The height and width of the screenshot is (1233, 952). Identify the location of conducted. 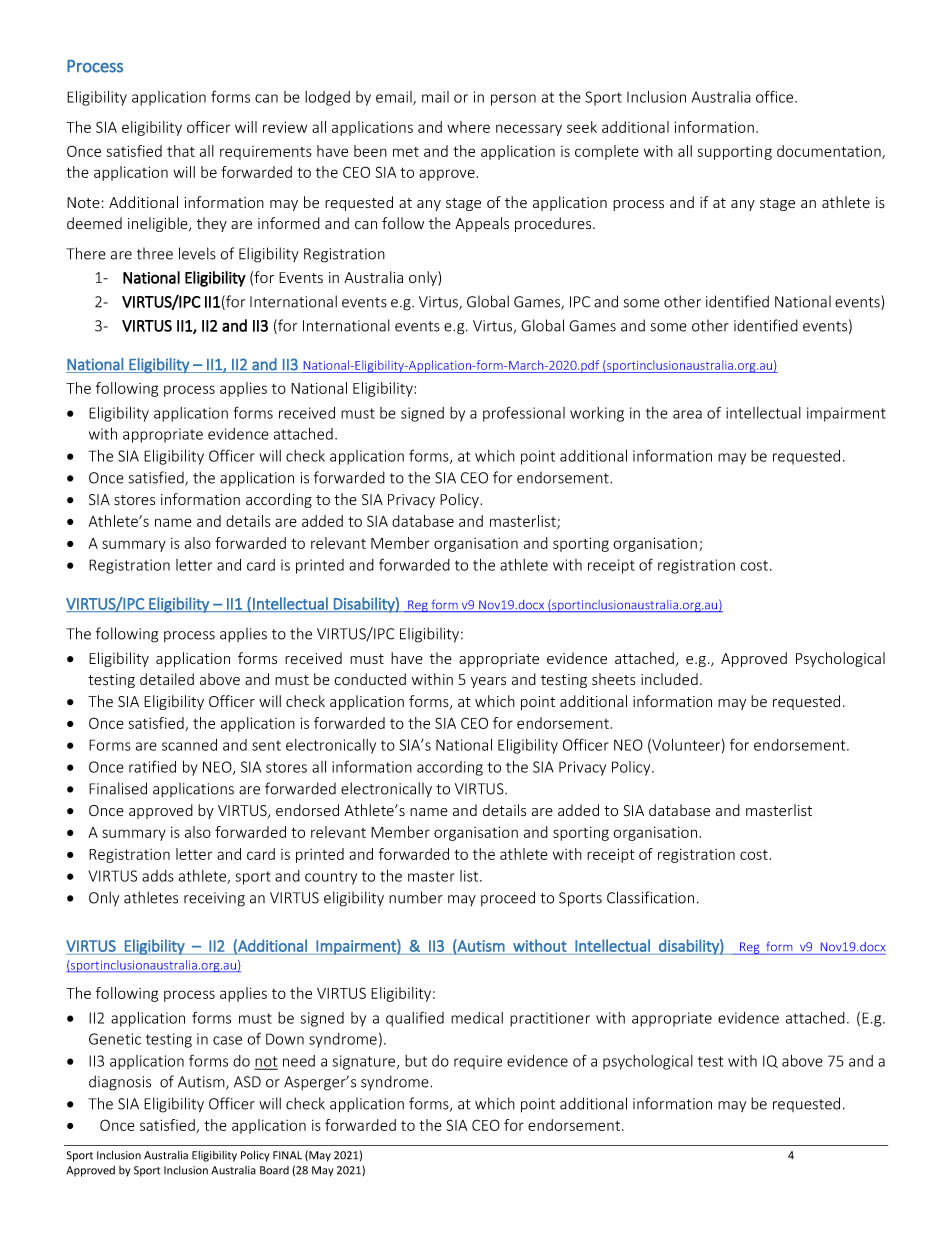
(370, 679).
